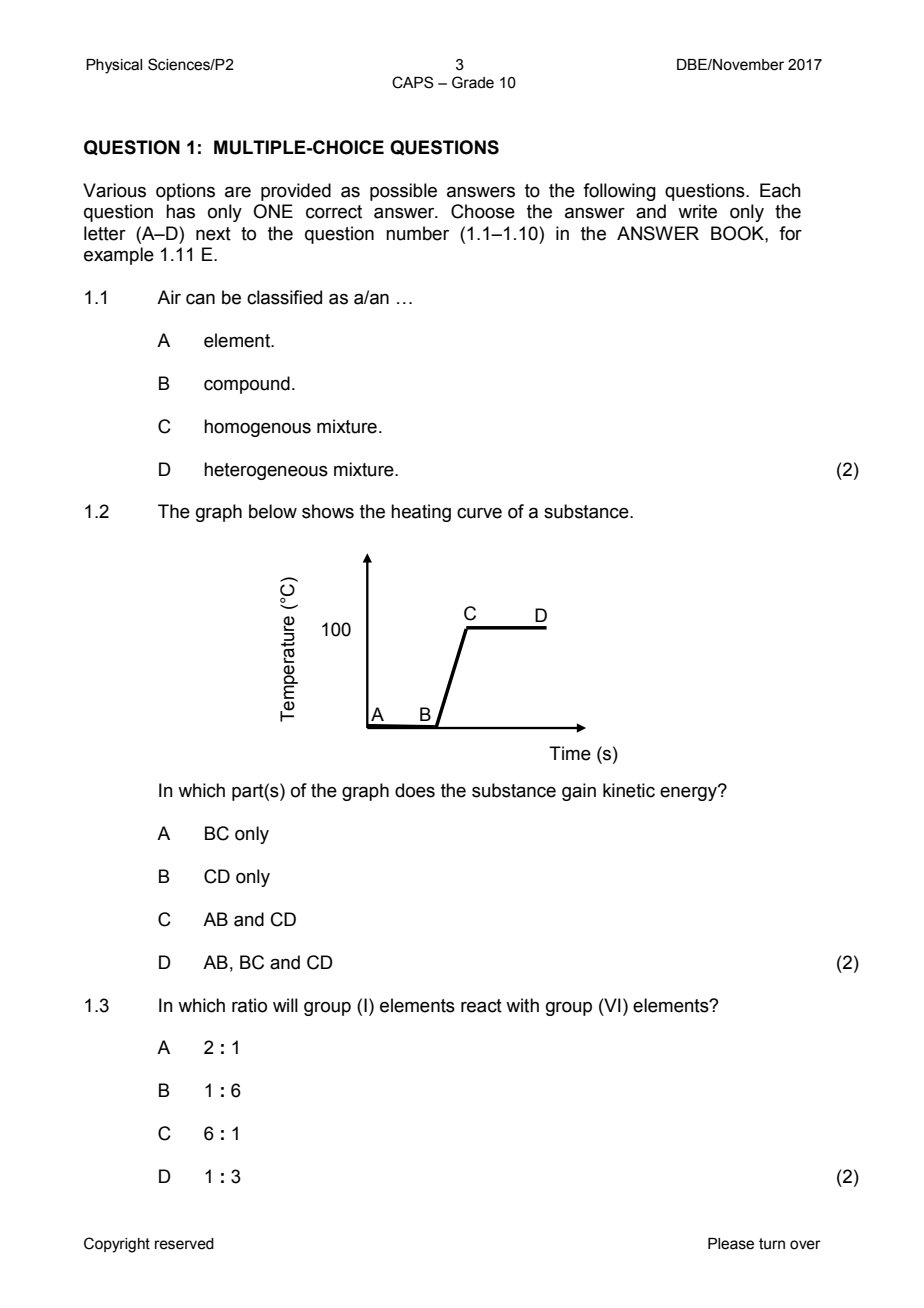 This screenshot has height=1308, width=924. What do you see at coordinates (184, 1244) in the screenshot?
I see `reserved` at bounding box center [184, 1244].
